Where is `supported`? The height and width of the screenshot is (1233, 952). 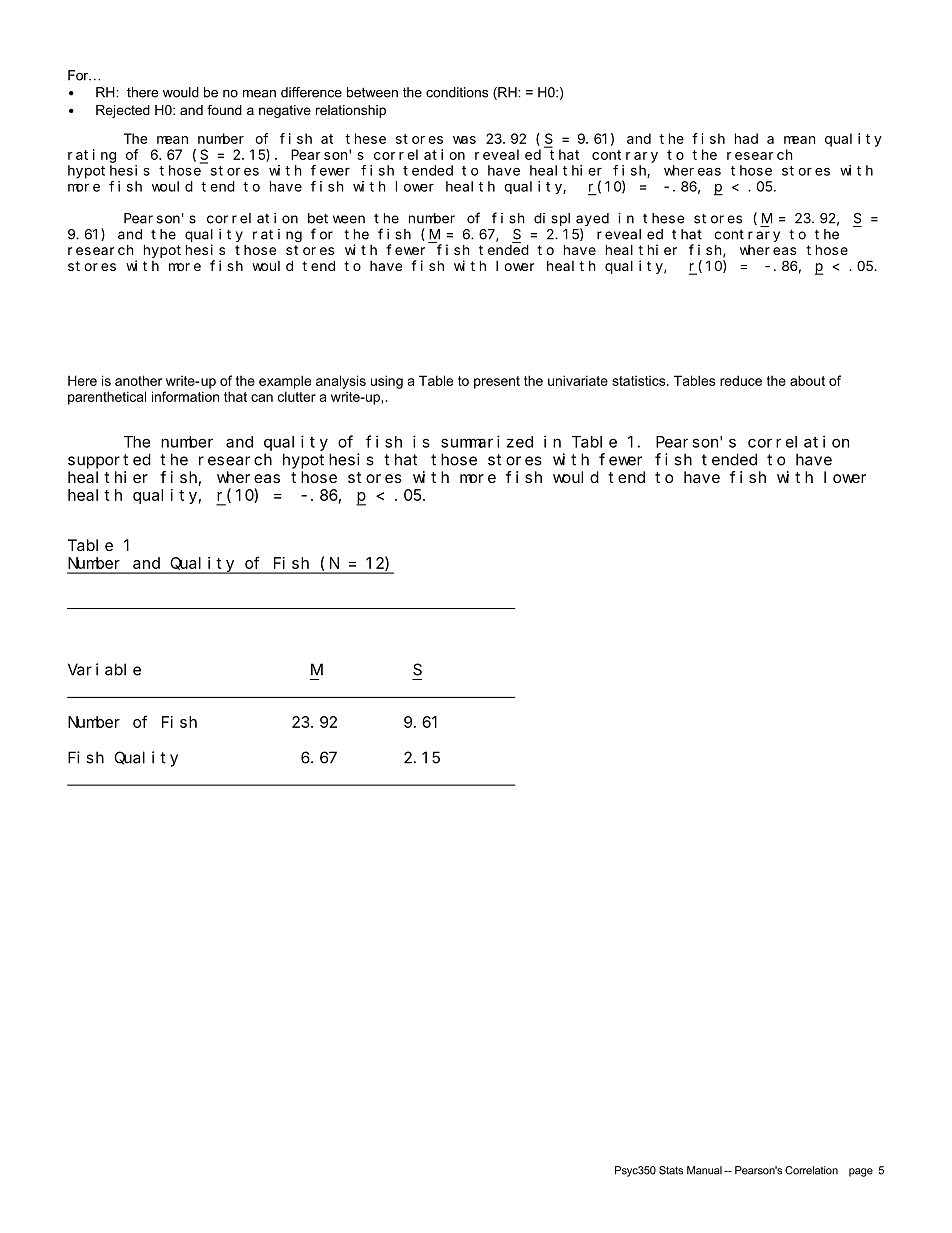 supported is located at coordinates (109, 461).
